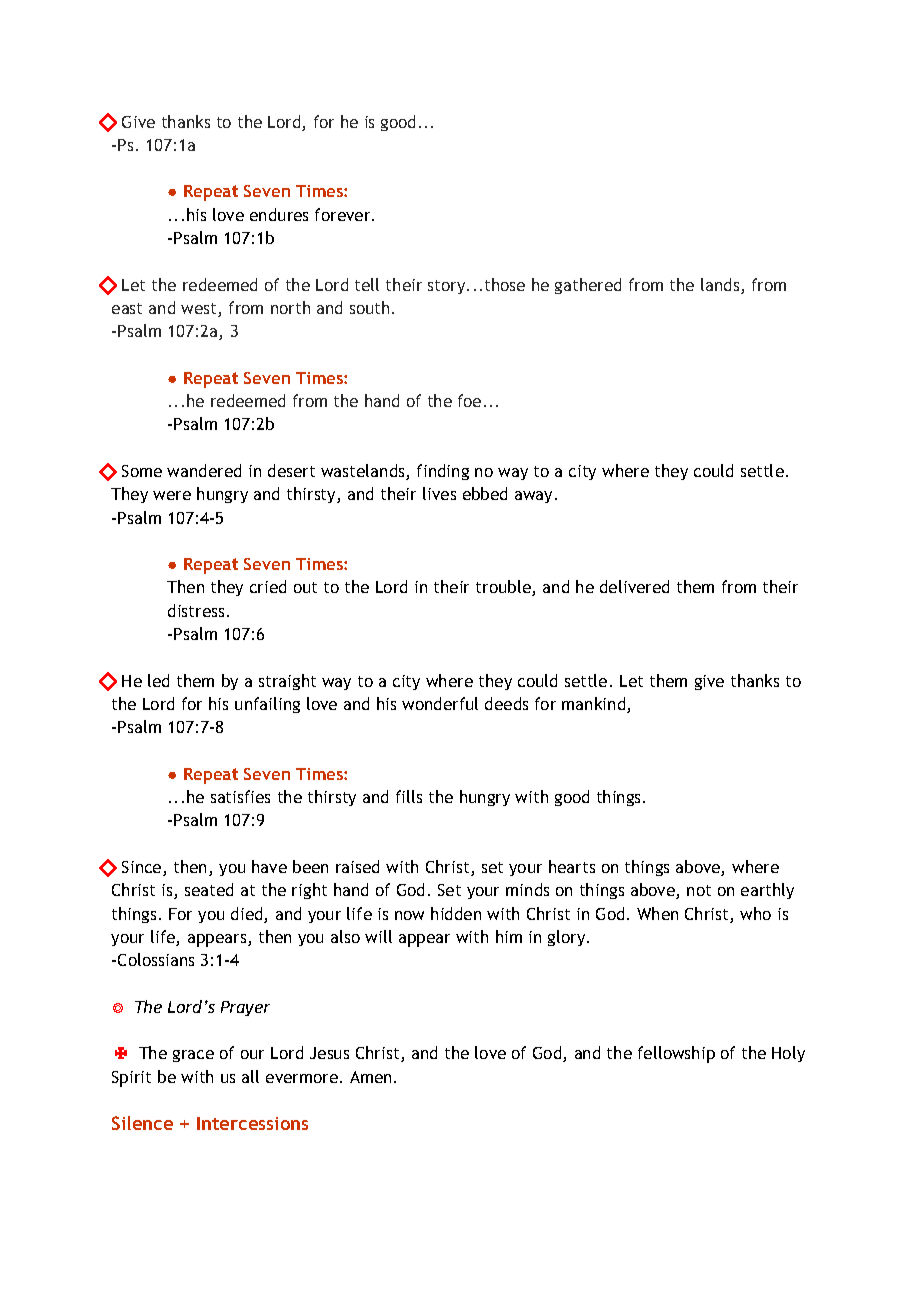 The image size is (924, 1308). I want to click on delivered, so click(634, 586).
